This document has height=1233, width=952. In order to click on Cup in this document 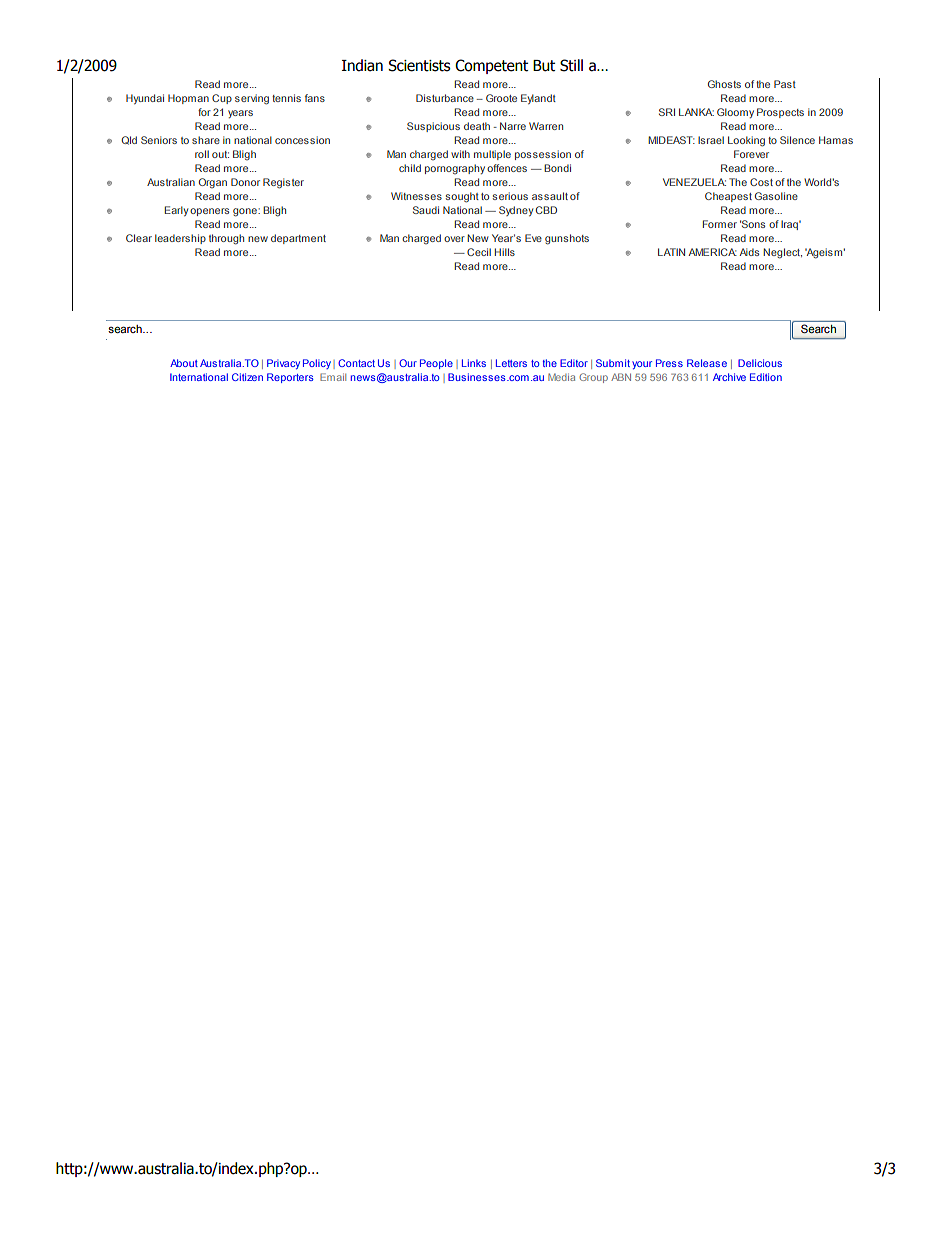, I will do `click(222, 99)`.
